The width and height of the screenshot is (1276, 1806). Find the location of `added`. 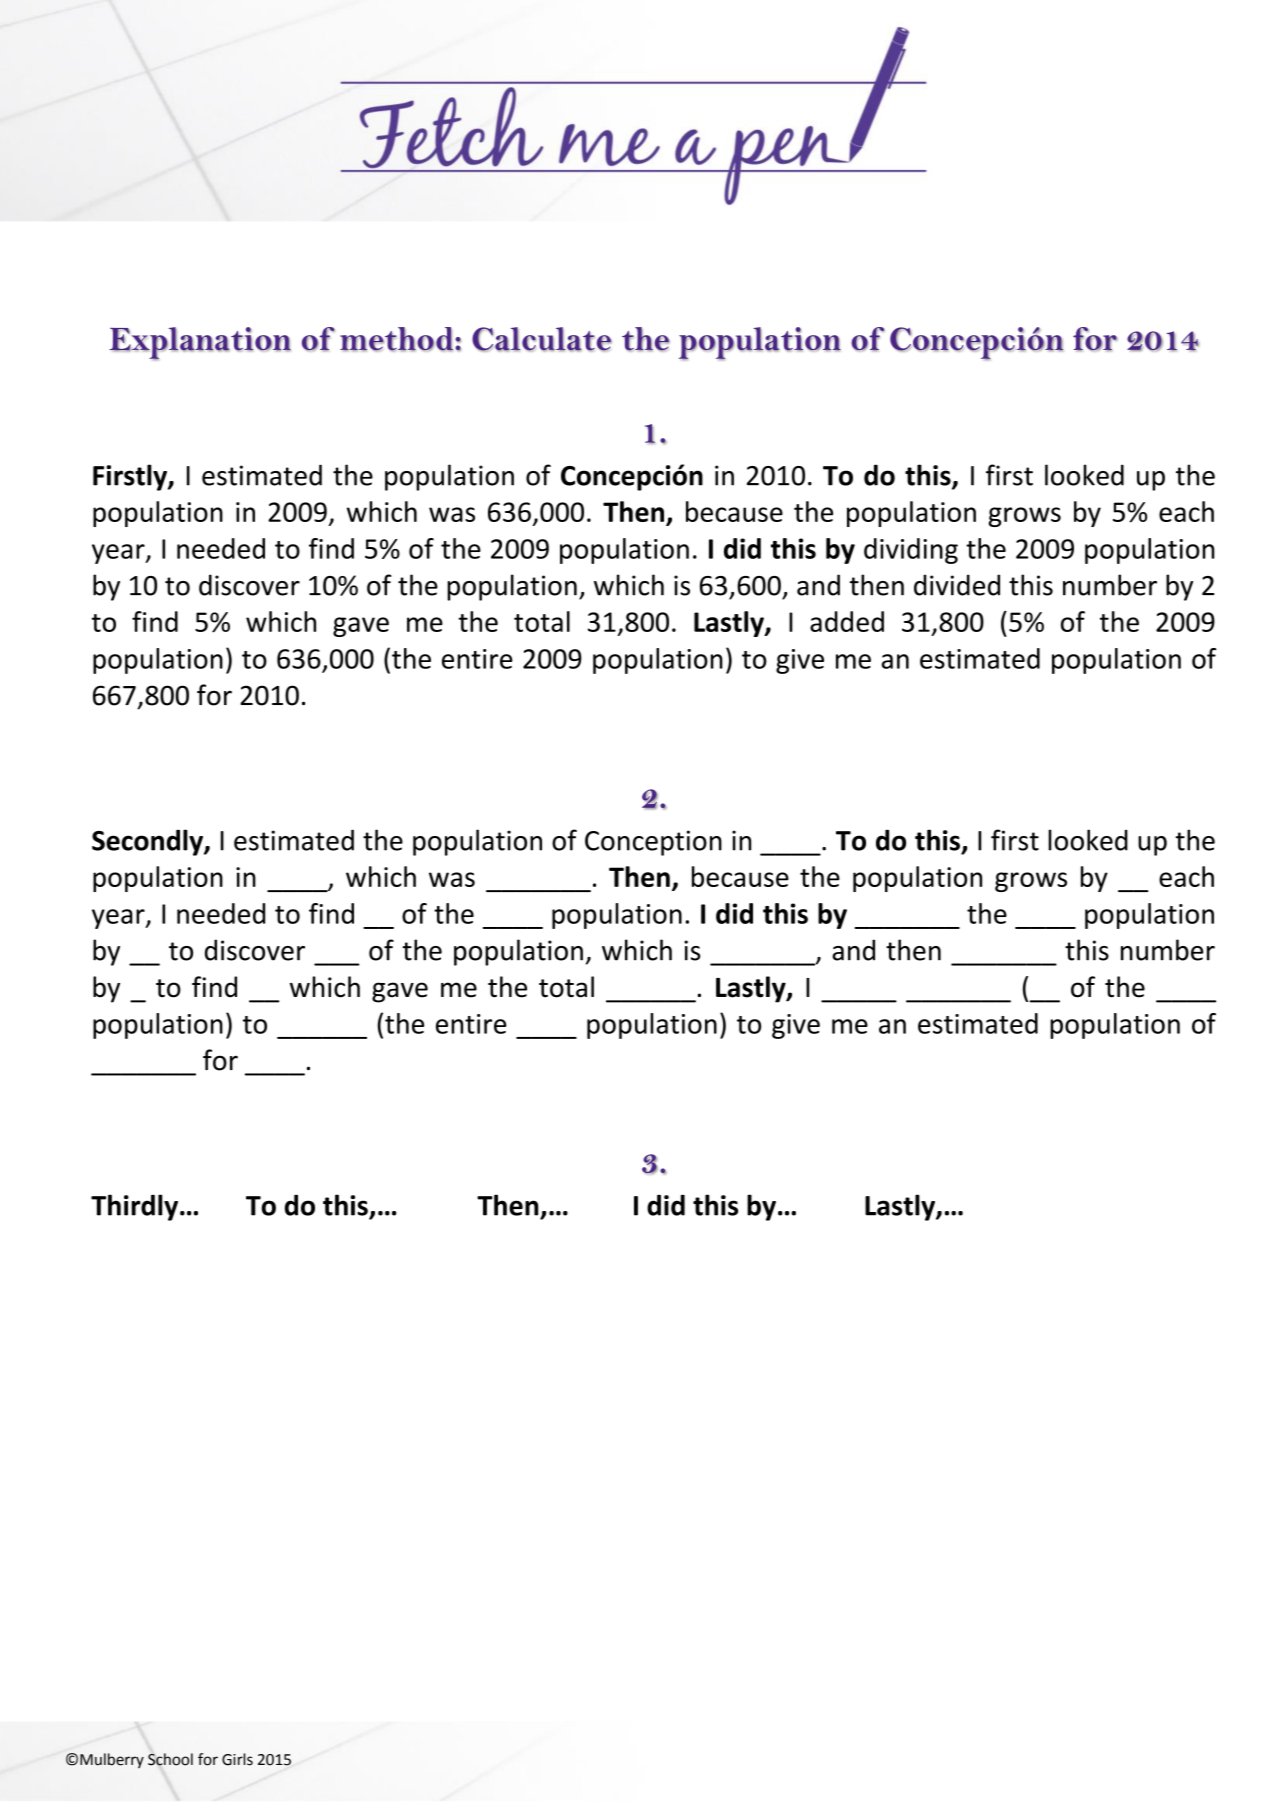

added is located at coordinates (847, 621).
